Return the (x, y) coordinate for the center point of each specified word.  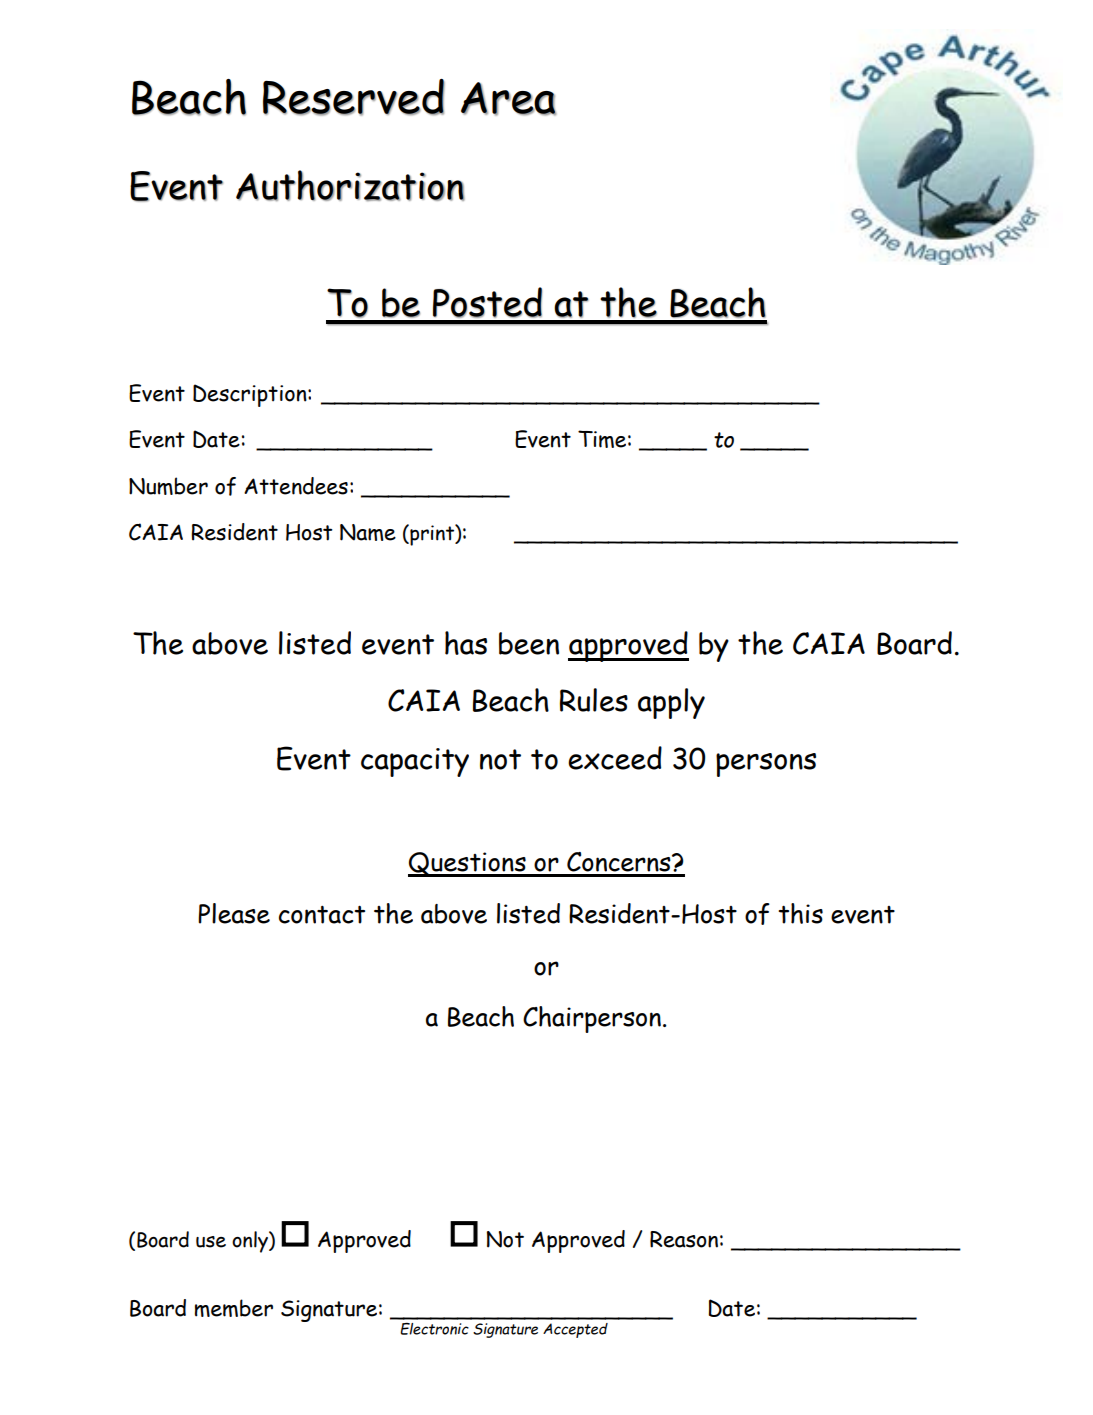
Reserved (354, 97)
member (234, 1308)
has (466, 643)
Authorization (350, 185)
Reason (684, 1239)
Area (508, 99)
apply (671, 703)
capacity (415, 762)
